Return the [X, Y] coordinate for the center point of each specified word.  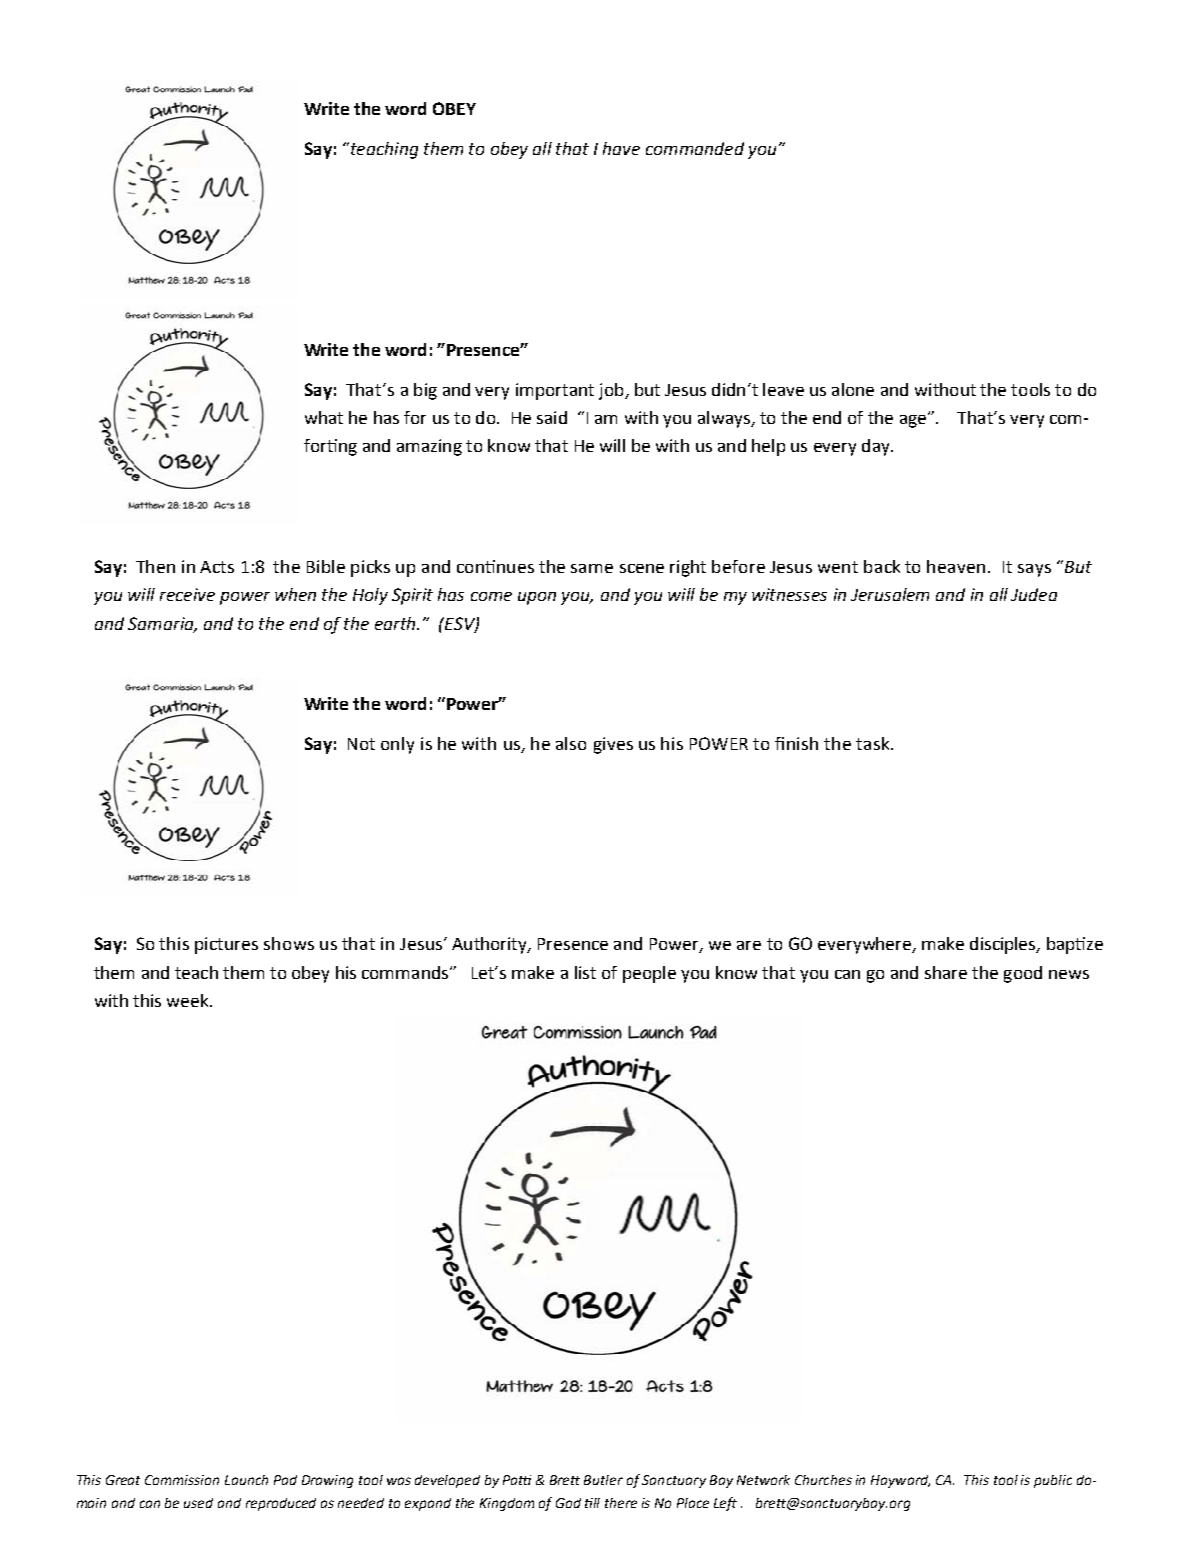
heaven [956, 566]
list [585, 972]
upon [537, 598]
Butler [603, 1480]
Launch [246, 1480]
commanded [695, 148]
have [621, 148]
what [324, 417]
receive [187, 594]
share [946, 972]
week [189, 1000]
